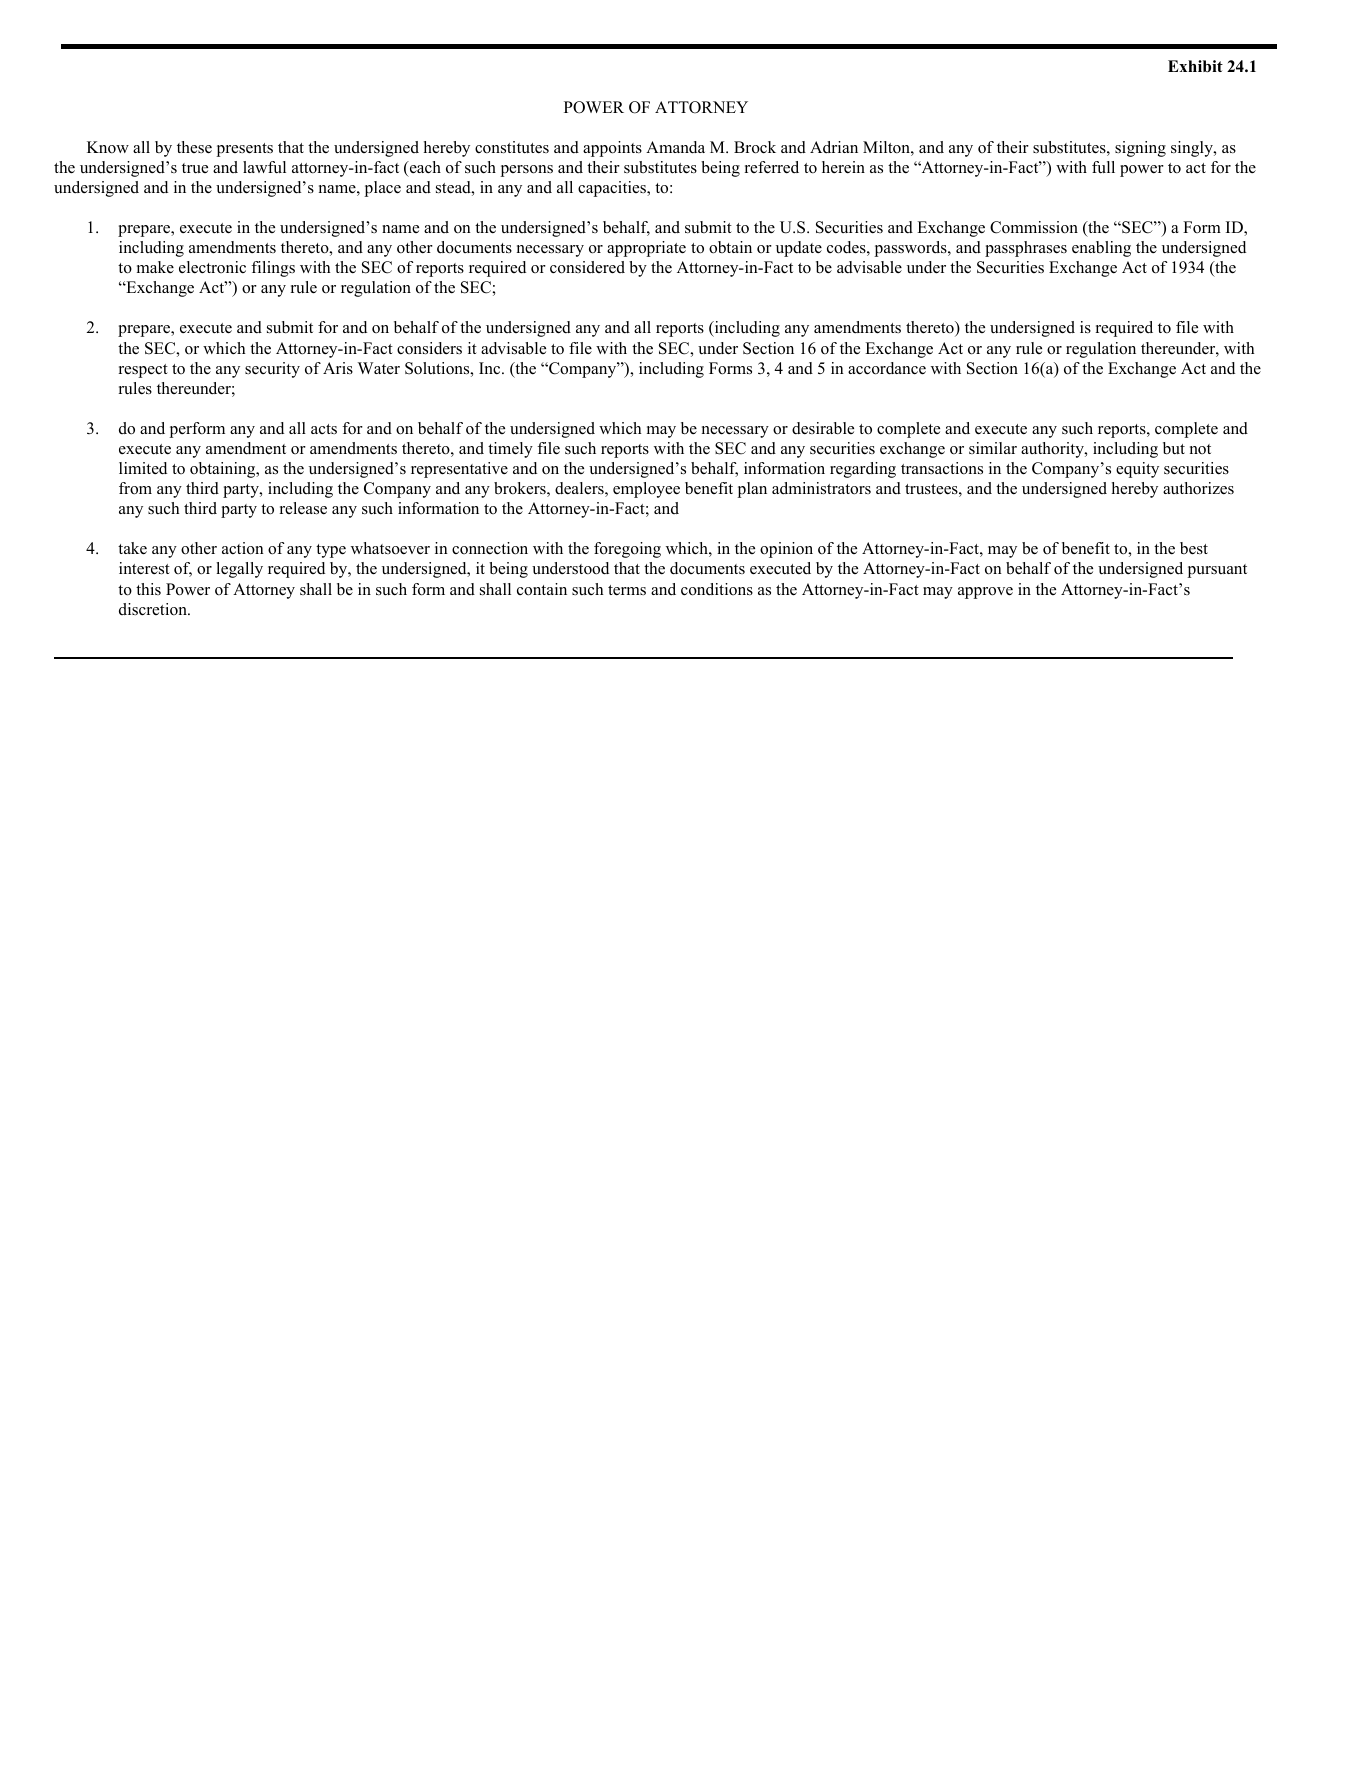  Describe the element at coordinates (429, 348) in the screenshot. I see `considers` at that location.
